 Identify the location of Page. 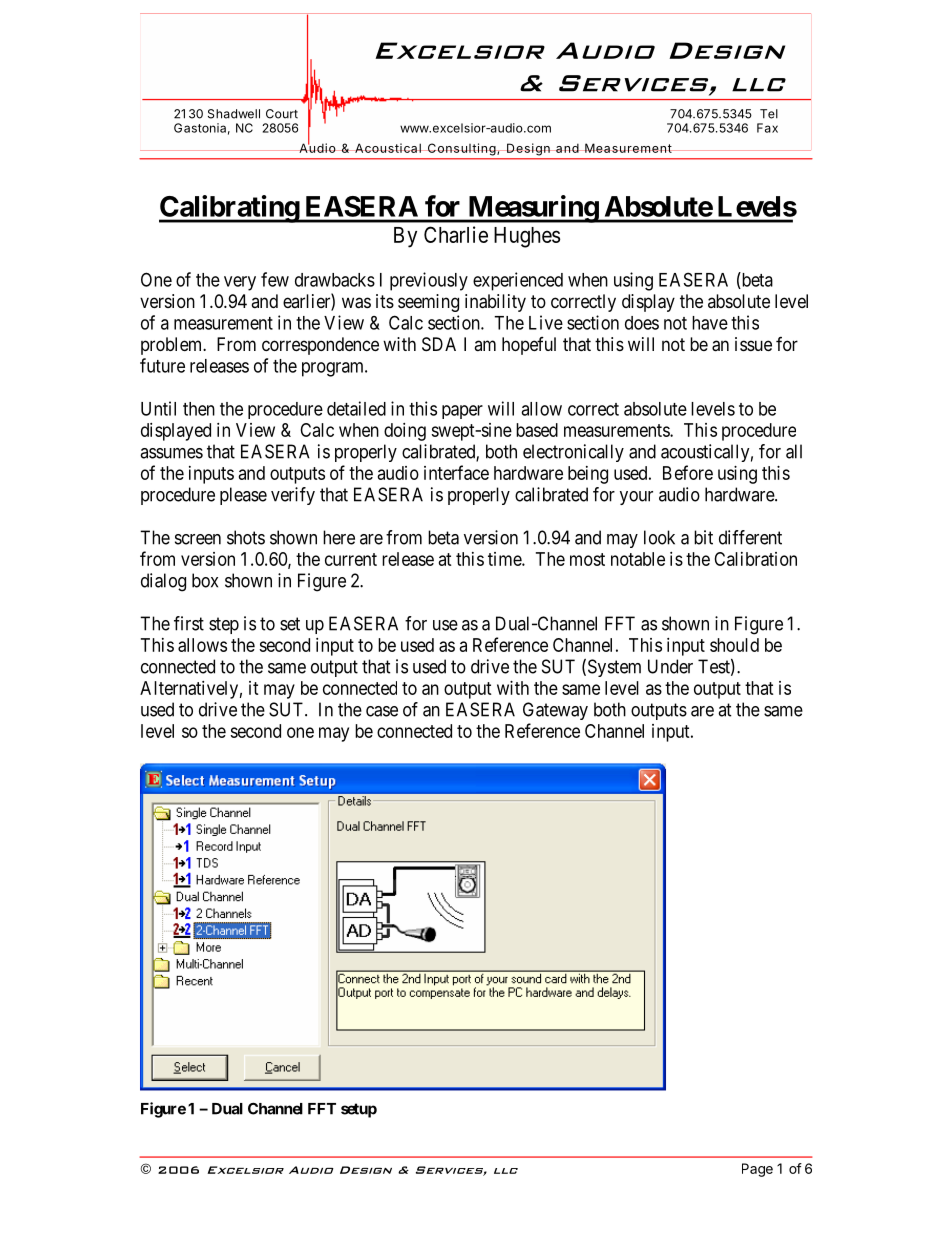
(757, 1170).
